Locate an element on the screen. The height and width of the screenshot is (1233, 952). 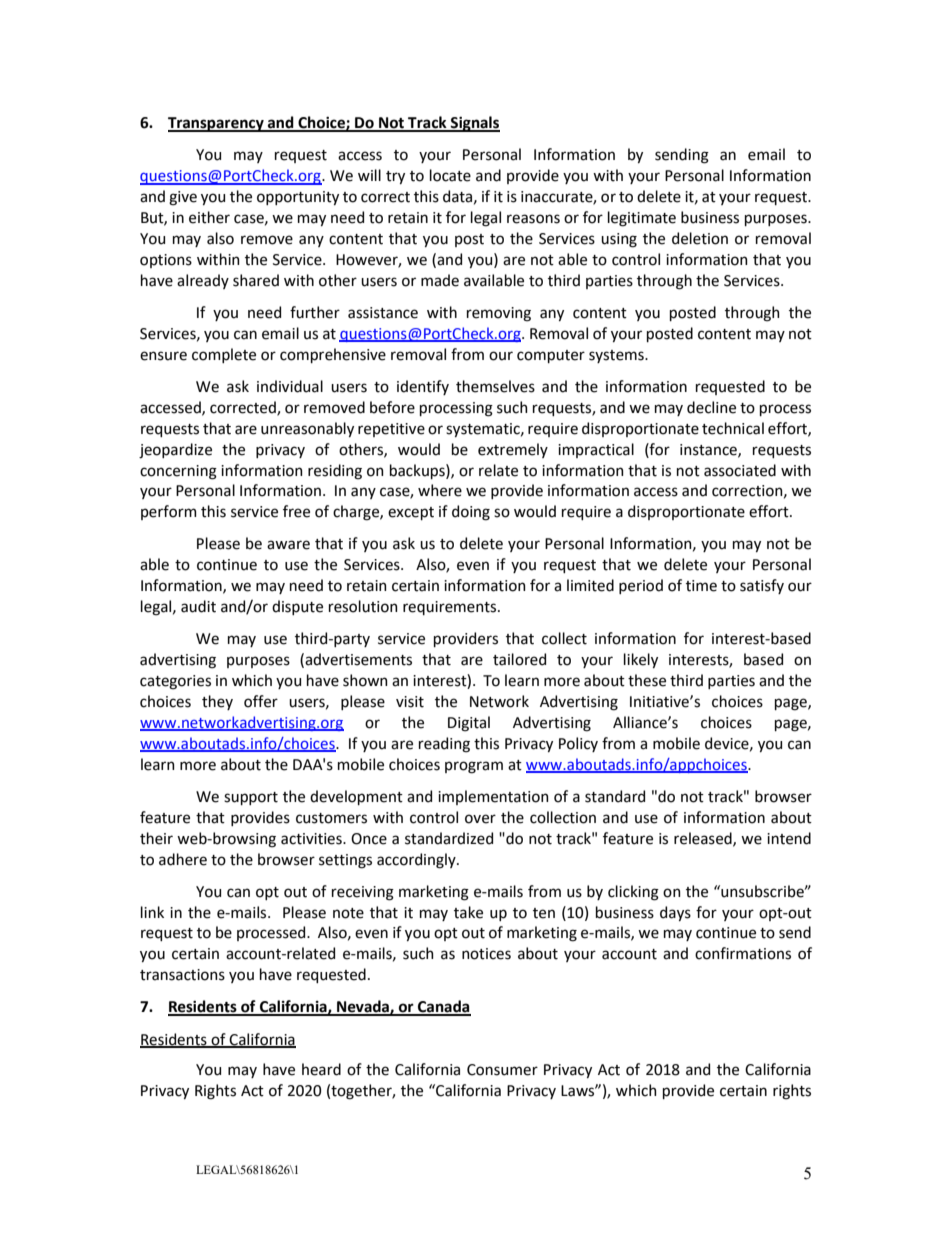
Consumer is located at coordinates (502, 1070).
